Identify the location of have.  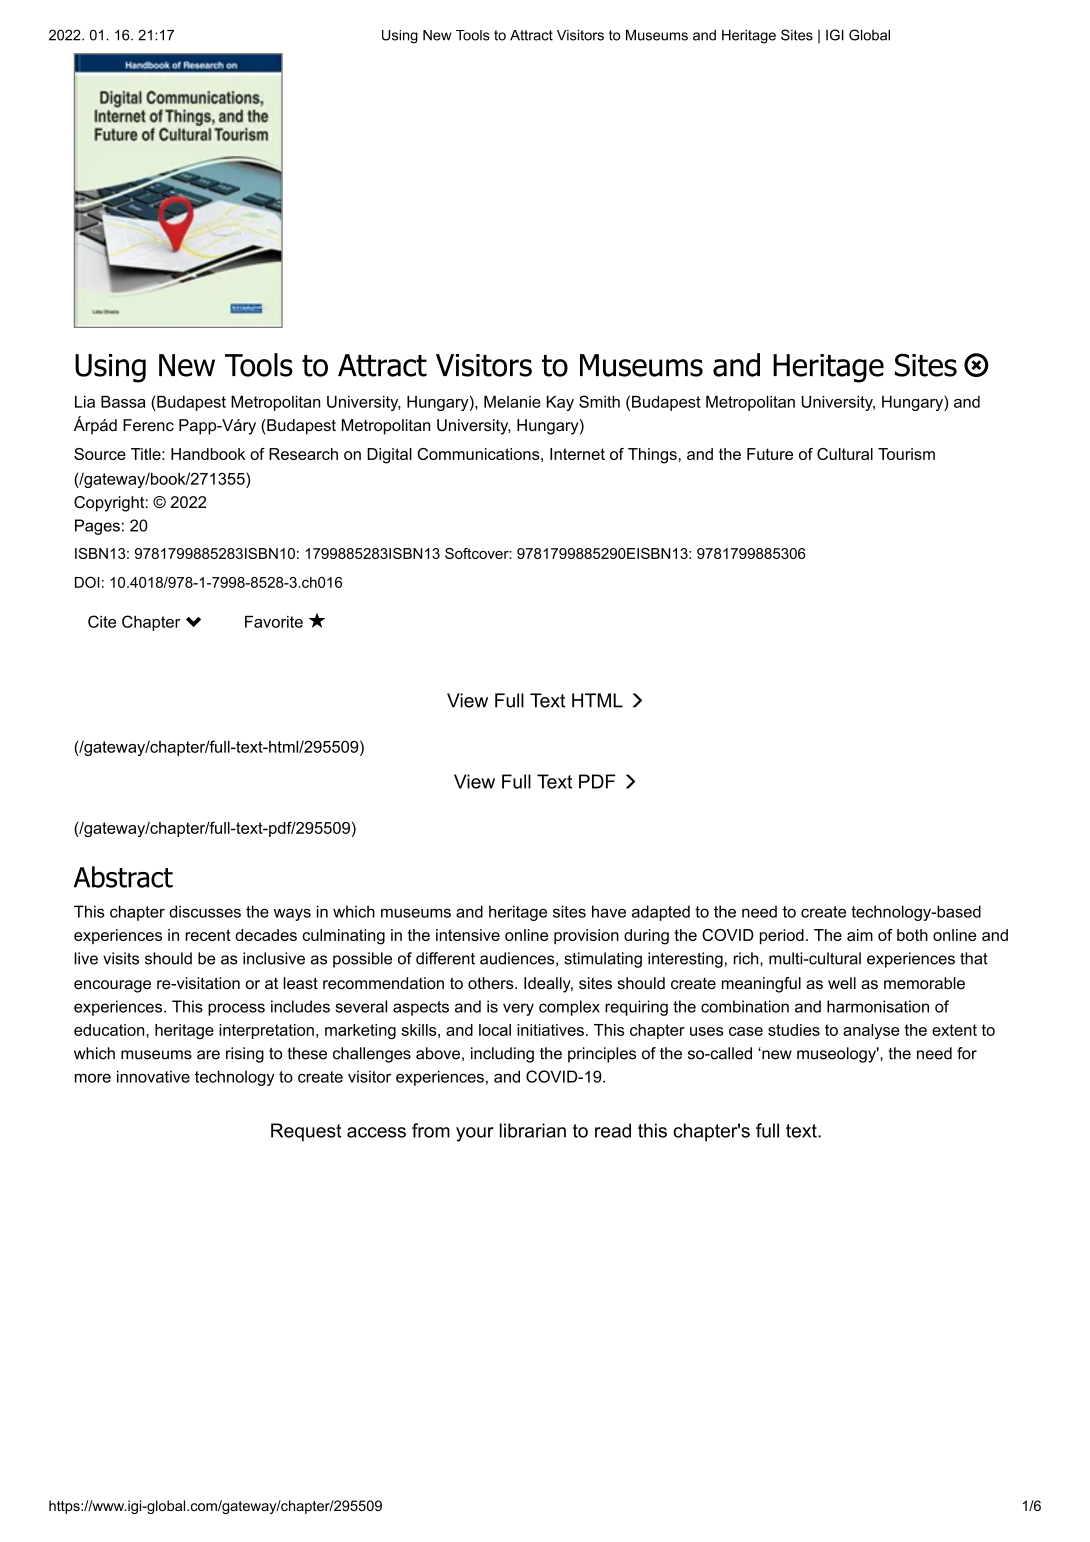
(609, 911).
